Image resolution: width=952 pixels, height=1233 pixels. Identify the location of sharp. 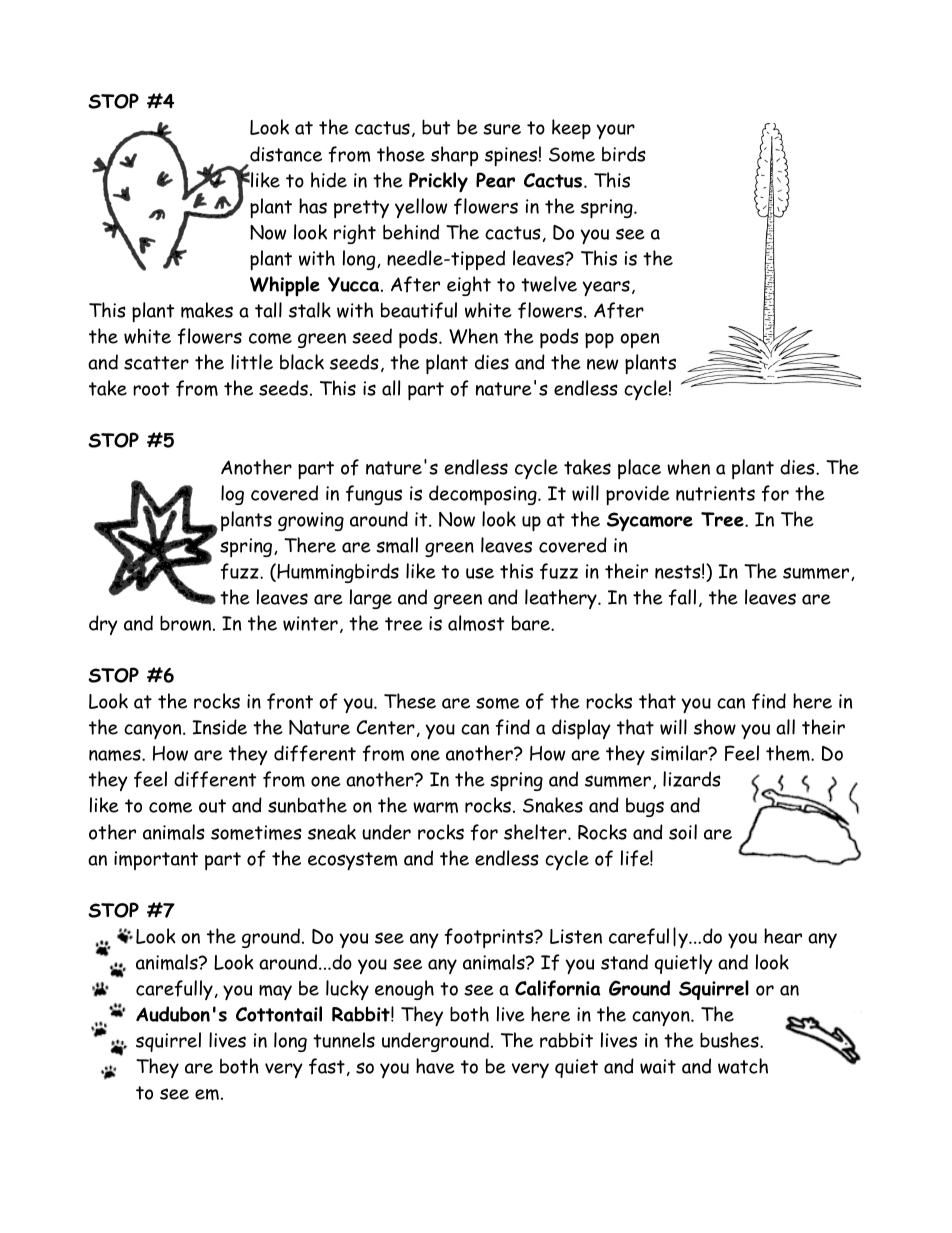
(454, 156).
